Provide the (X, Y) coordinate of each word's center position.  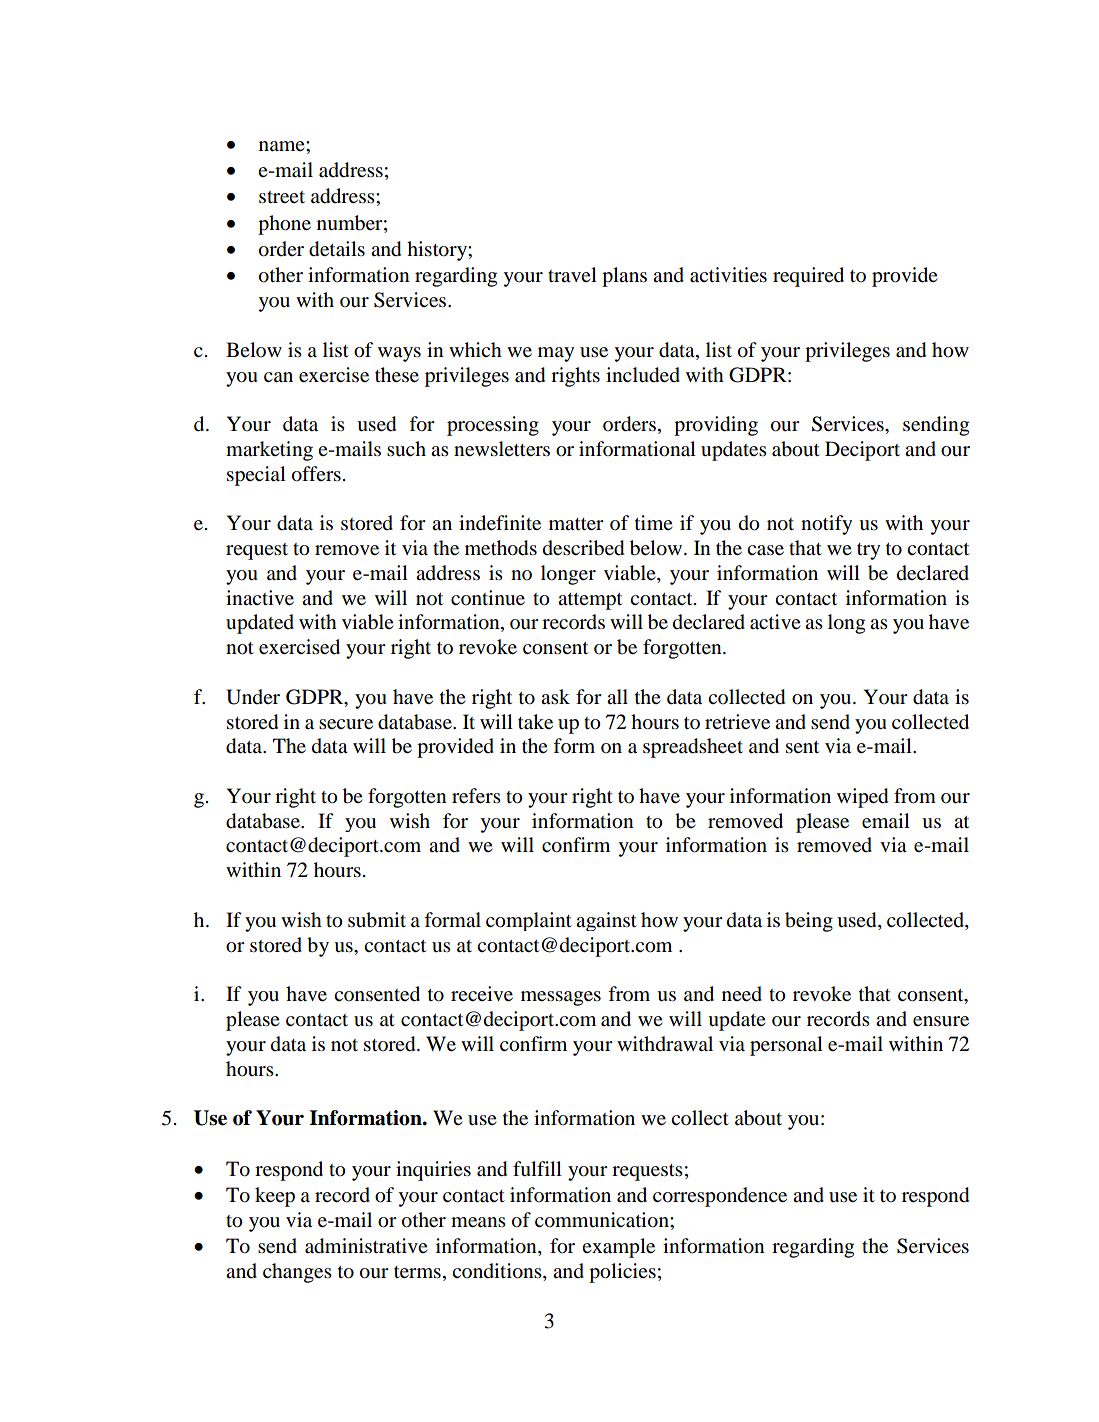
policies (622, 1273)
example (618, 1248)
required (808, 277)
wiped (862, 798)
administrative (366, 1246)
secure (346, 724)
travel (572, 275)
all (617, 697)
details (337, 249)
